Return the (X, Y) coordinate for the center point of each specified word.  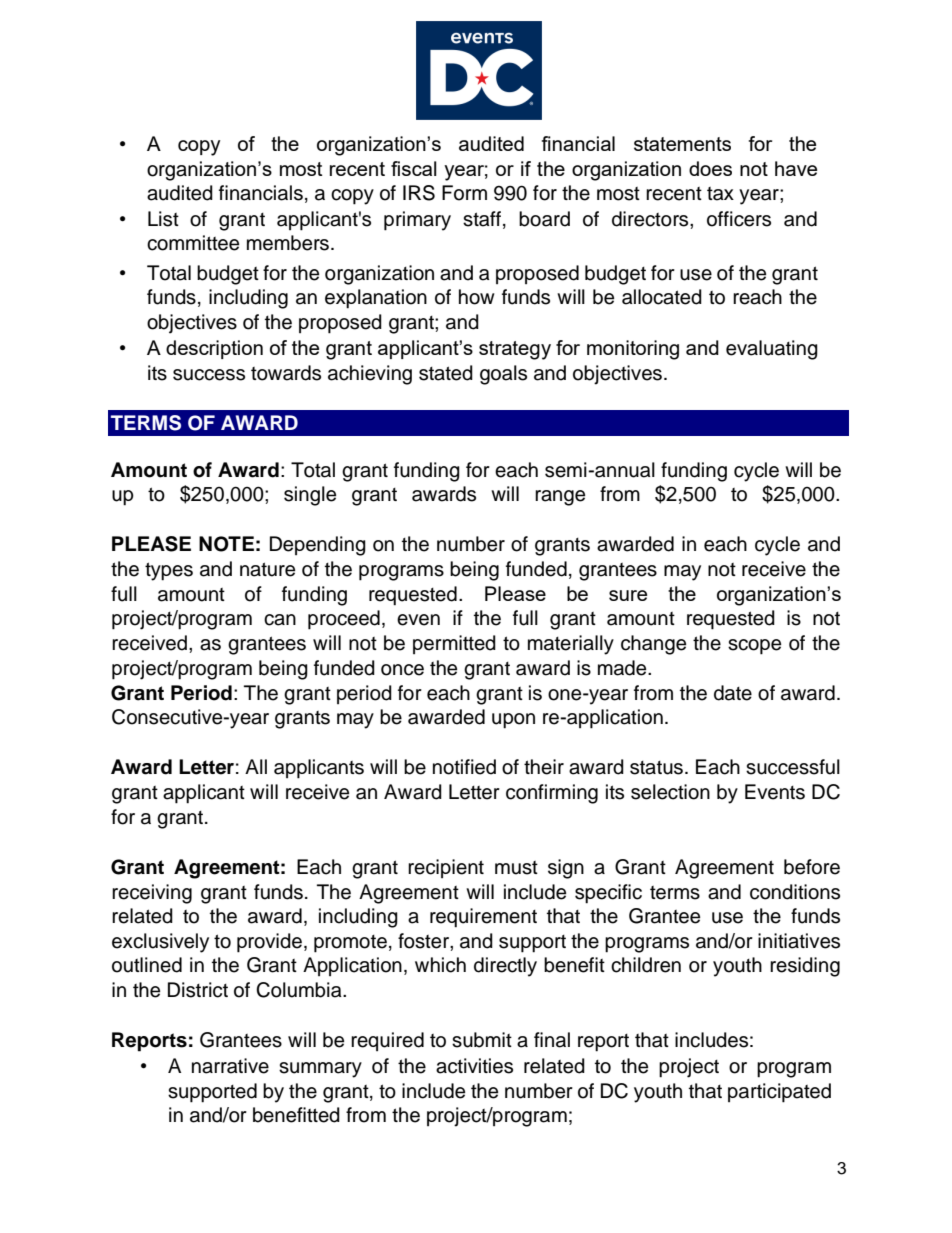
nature (267, 569)
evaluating (772, 350)
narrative (230, 1066)
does (710, 168)
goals (503, 375)
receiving (152, 894)
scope (754, 647)
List (163, 219)
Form (464, 193)
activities (474, 1066)
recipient (446, 868)
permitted (454, 644)
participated (779, 1093)
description (214, 349)
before (812, 867)
